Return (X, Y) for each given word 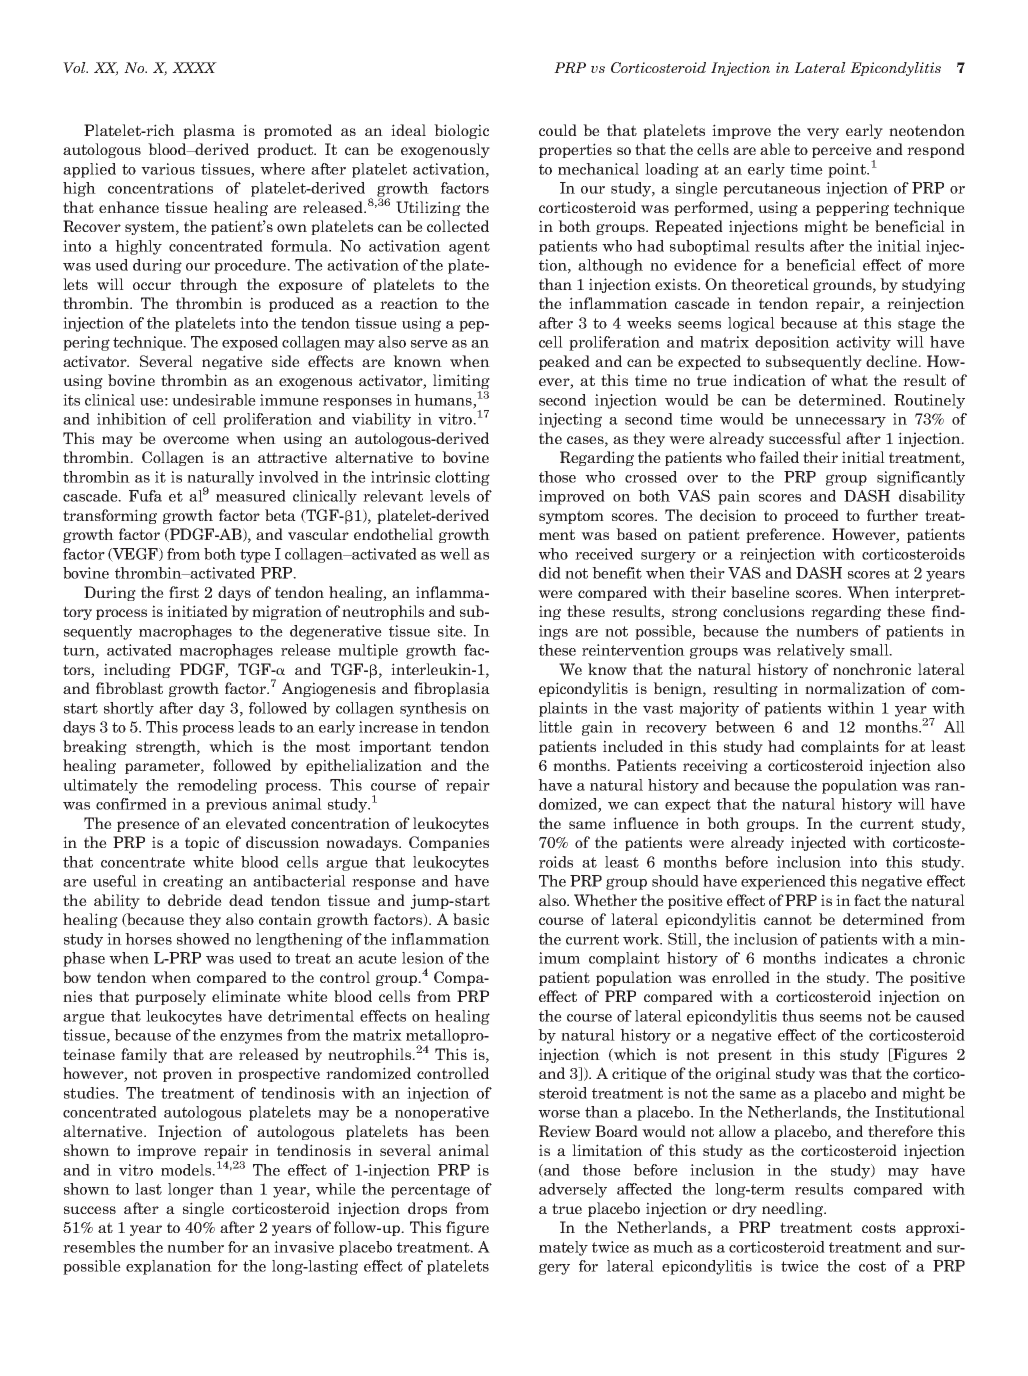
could (558, 130)
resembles (99, 1247)
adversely (573, 1190)
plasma (209, 131)
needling (793, 1209)
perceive (843, 152)
